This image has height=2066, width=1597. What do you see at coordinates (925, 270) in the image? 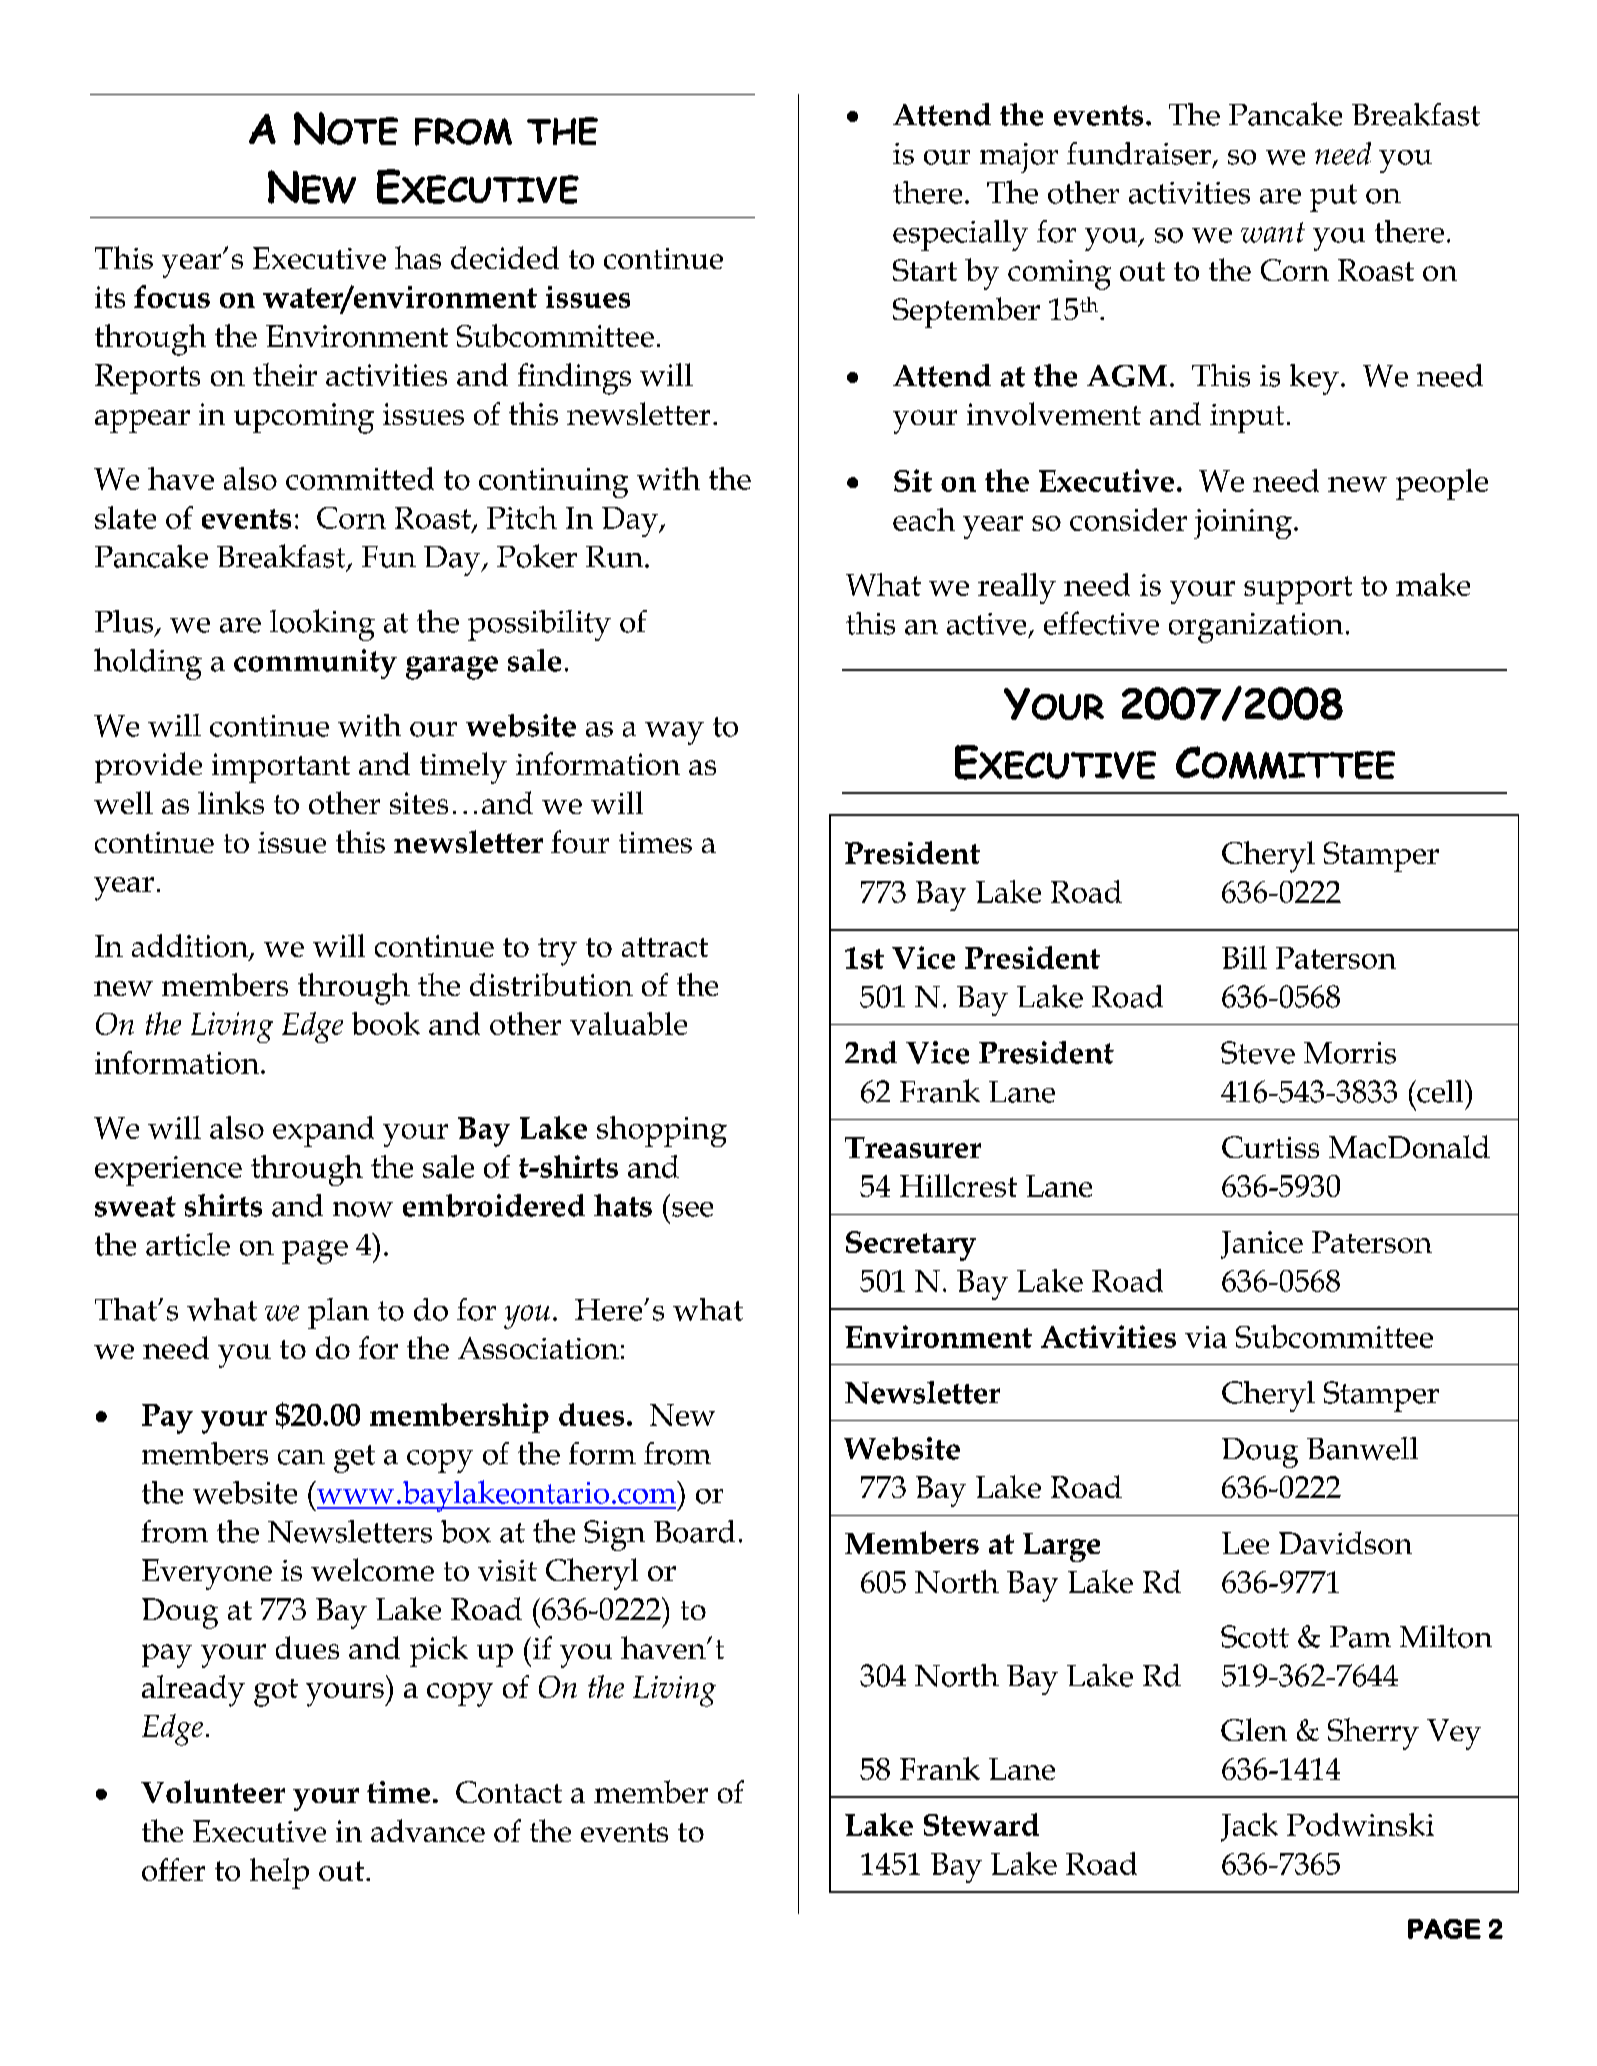
I see `Start` at bounding box center [925, 270].
